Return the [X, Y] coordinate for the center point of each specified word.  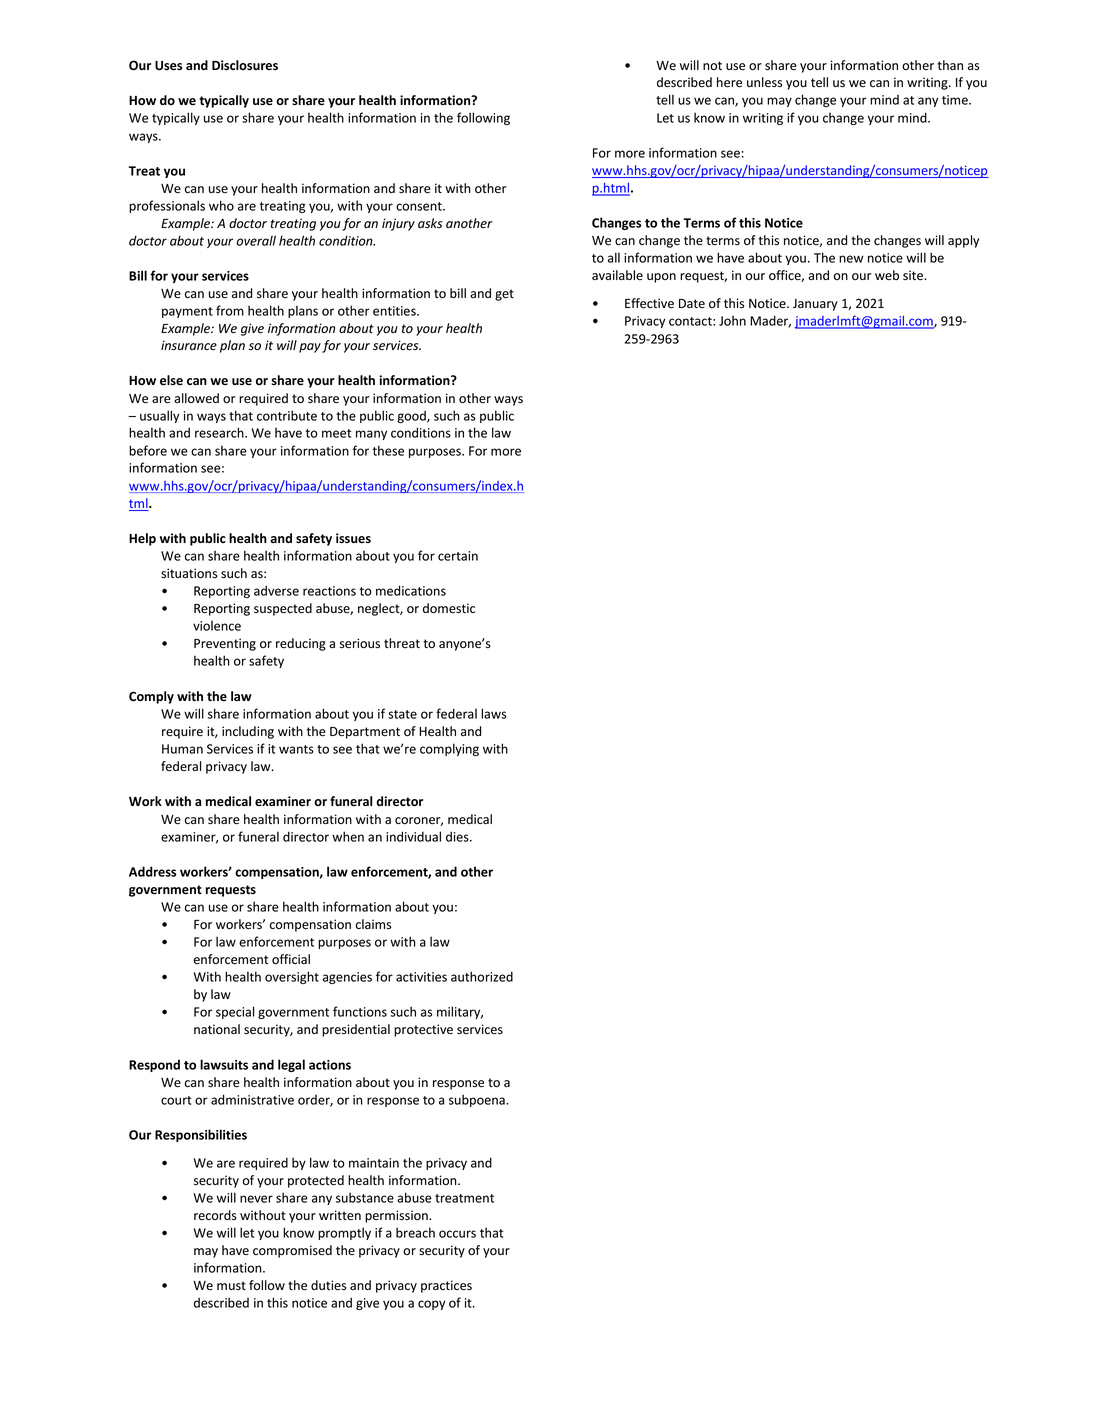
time [956, 100]
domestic [449, 608]
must [231, 1285]
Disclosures [245, 65]
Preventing [225, 644]
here [729, 82]
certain [458, 556]
